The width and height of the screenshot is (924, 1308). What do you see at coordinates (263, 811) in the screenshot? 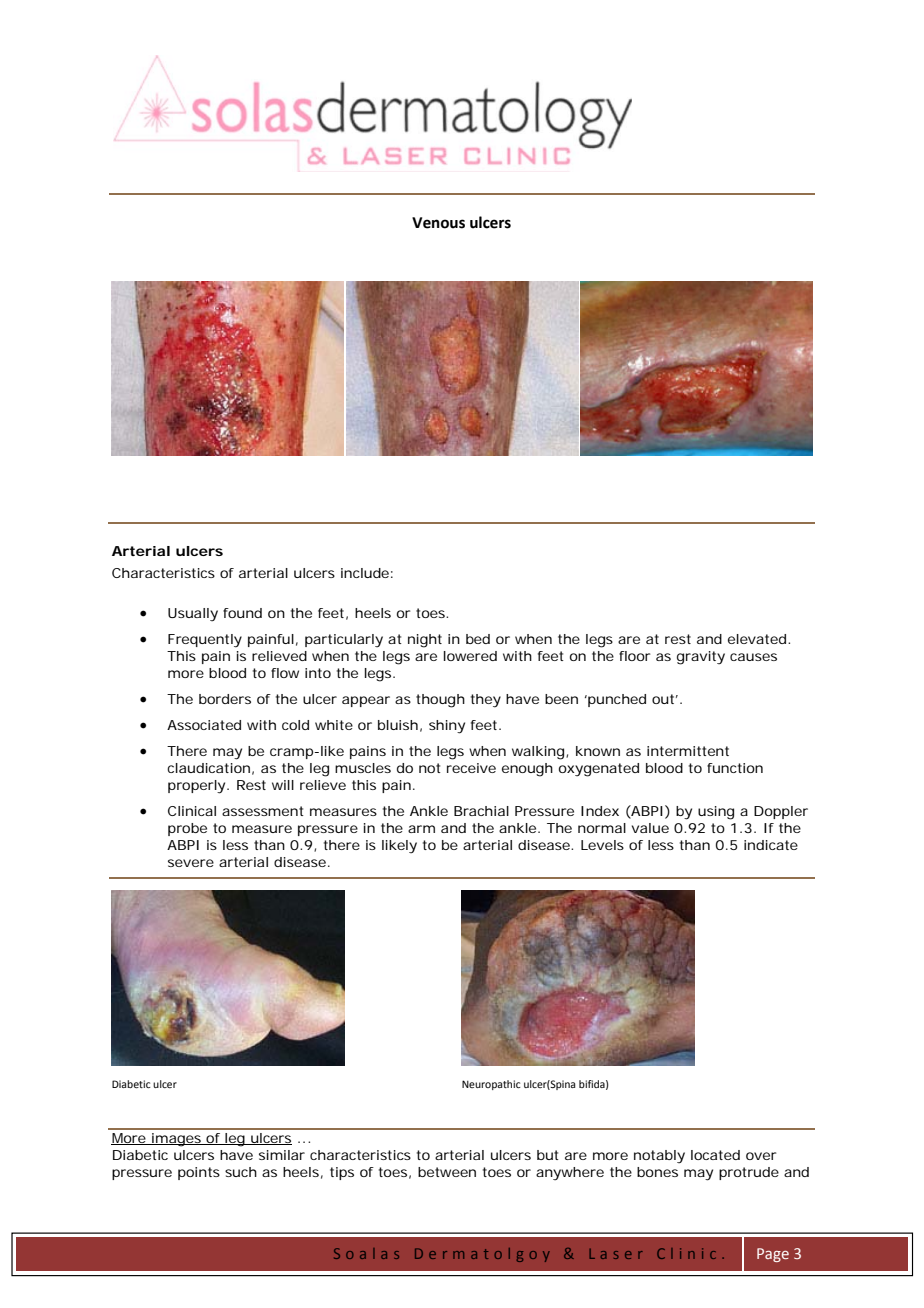
I see `assessment` at bounding box center [263, 811].
